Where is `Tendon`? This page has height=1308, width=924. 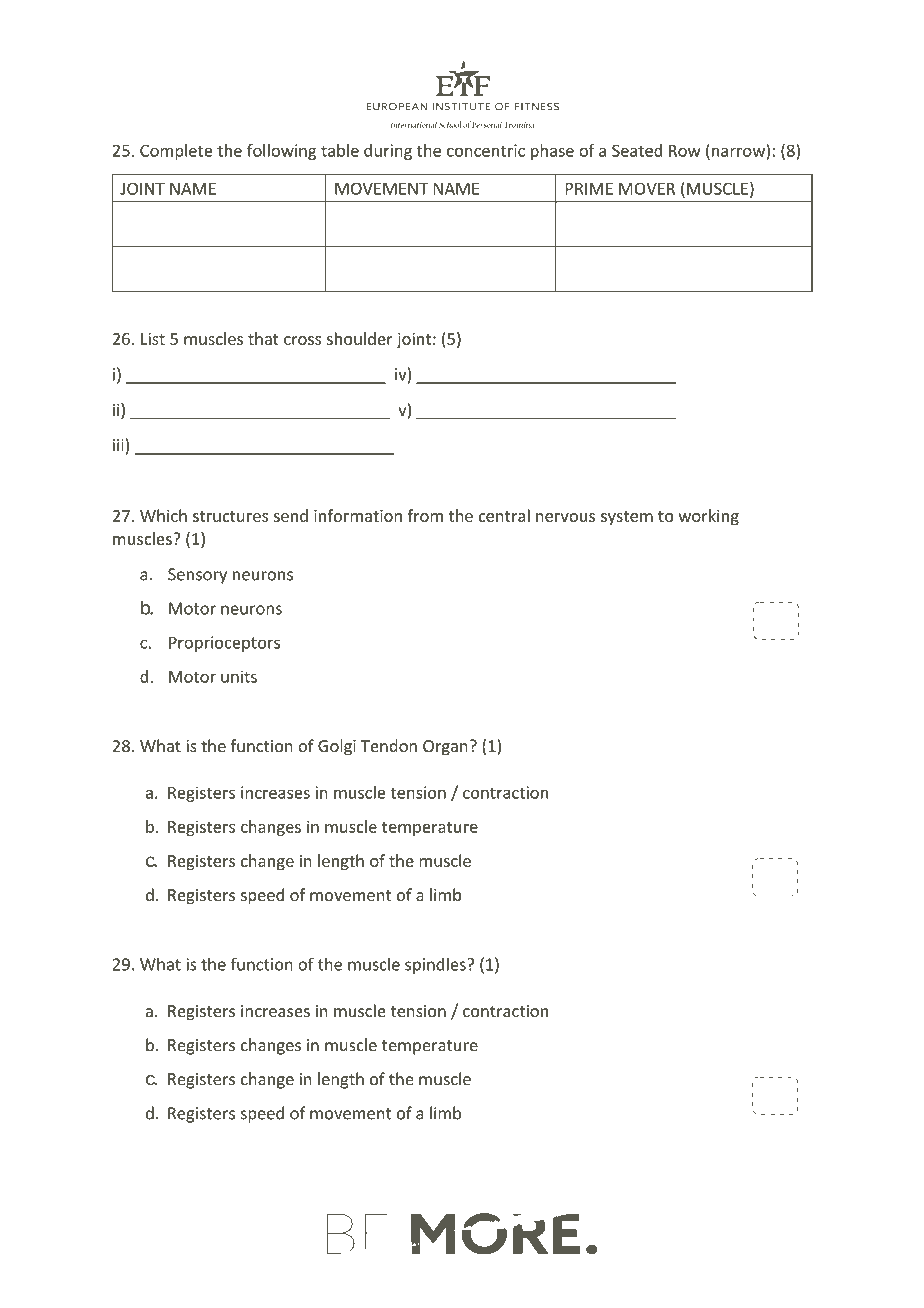 Tendon is located at coordinates (389, 745).
